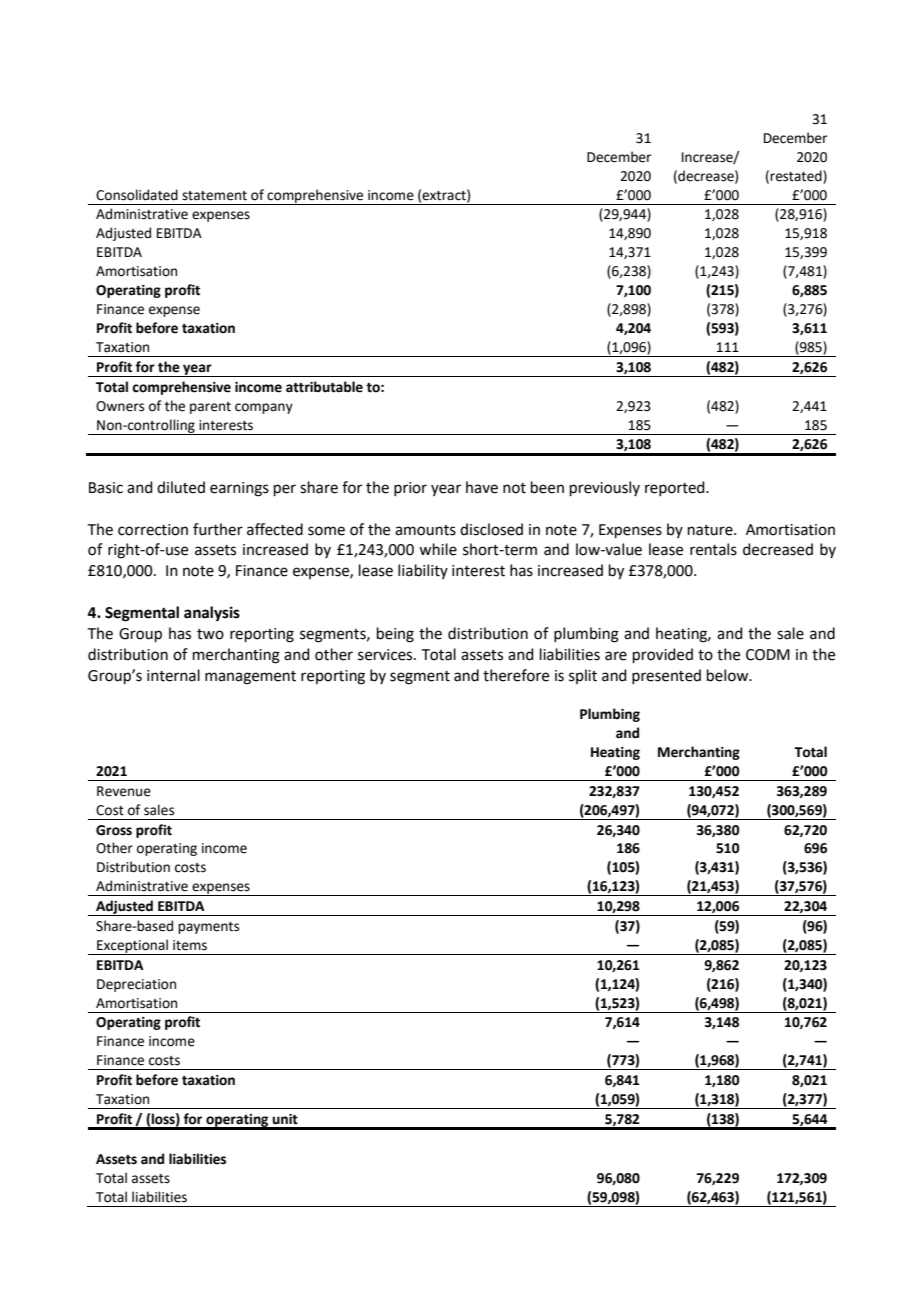 The height and width of the page is (1308, 924). Describe the element at coordinates (324, 387) in the page. I see `attributable` at that location.
